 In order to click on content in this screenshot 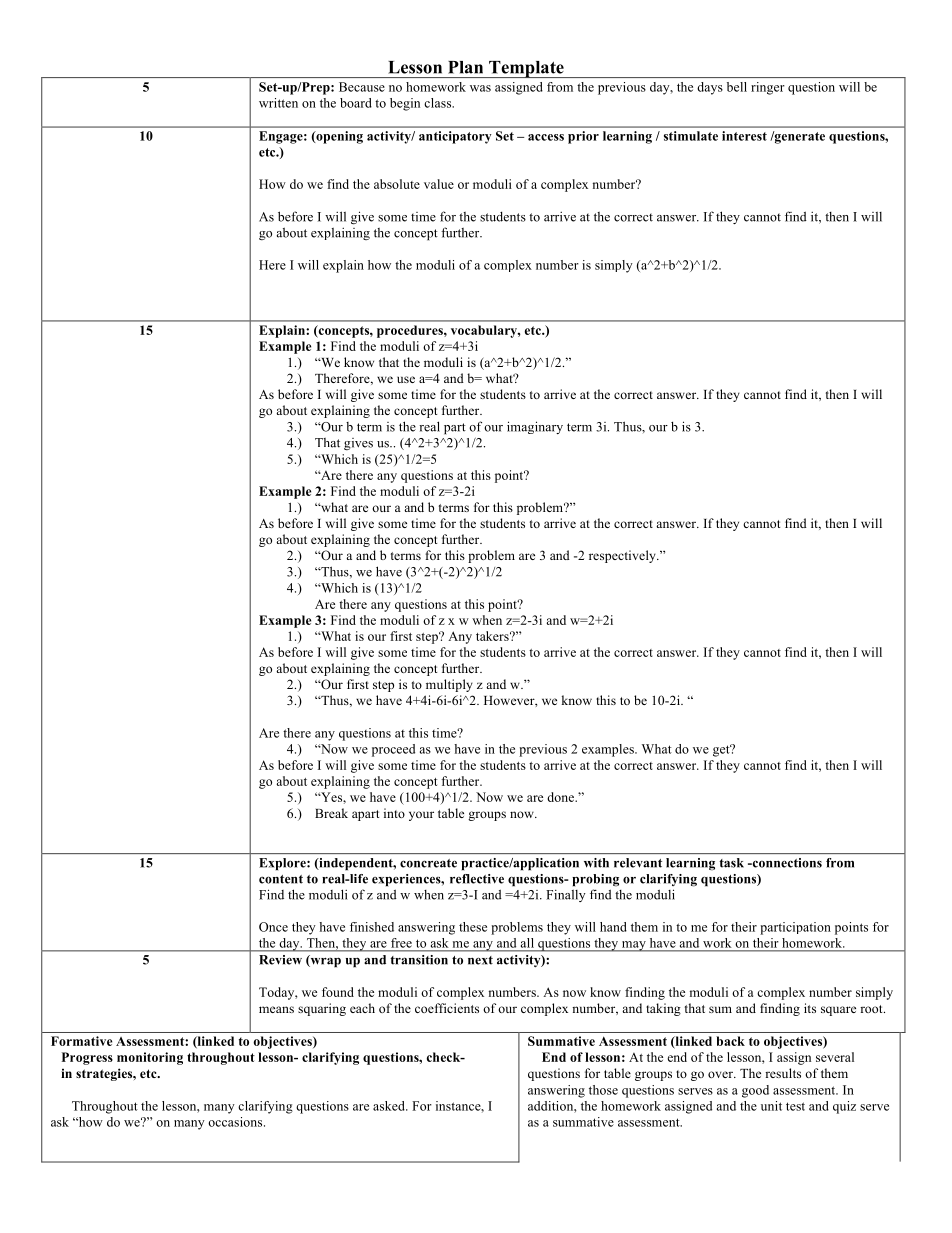, I will do `click(281, 879)`.
